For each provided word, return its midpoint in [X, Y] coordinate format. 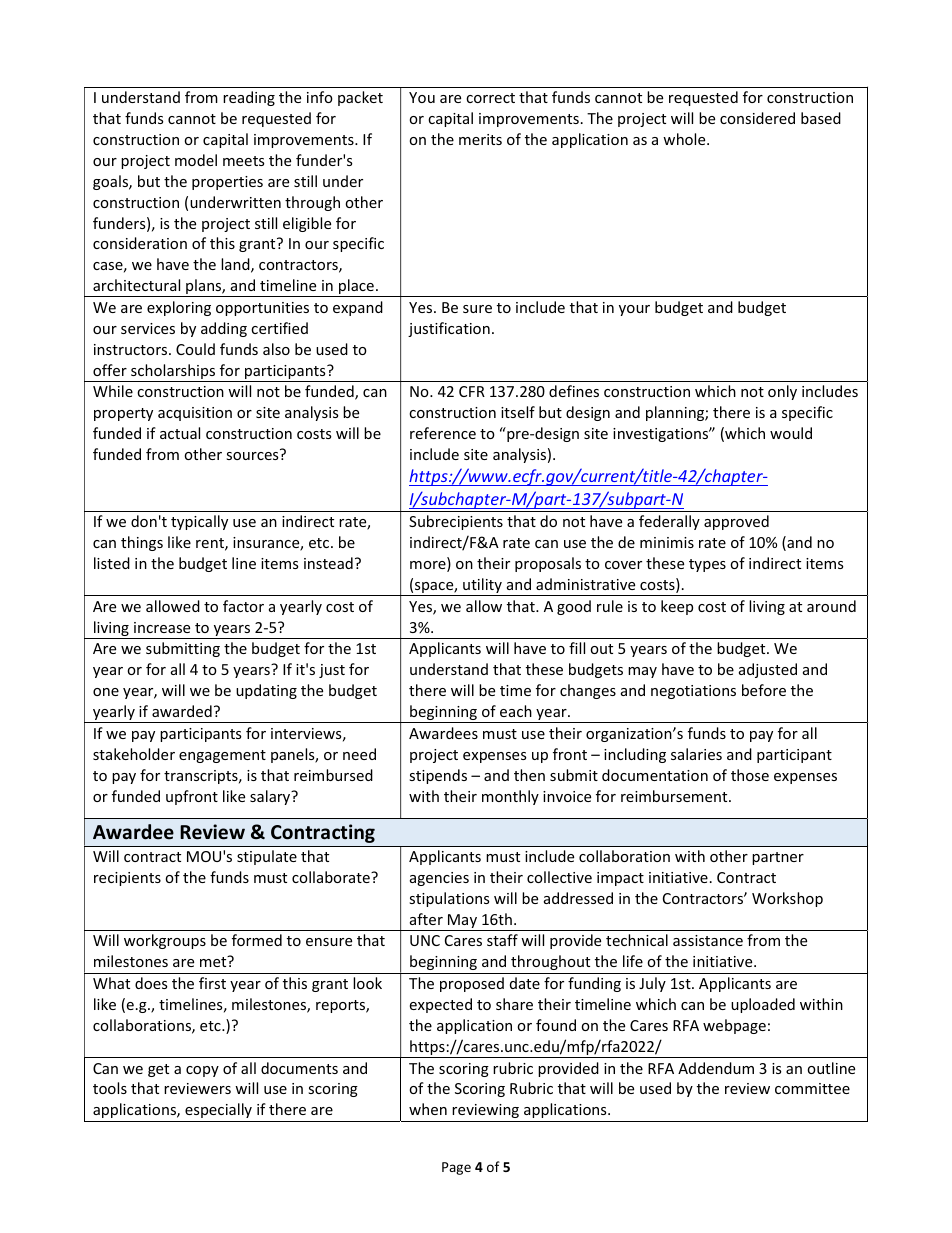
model [196, 160]
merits [480, 139]
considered [757, 118]
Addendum [716, 1068]
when [428, 1109]
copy [202, 1071]
